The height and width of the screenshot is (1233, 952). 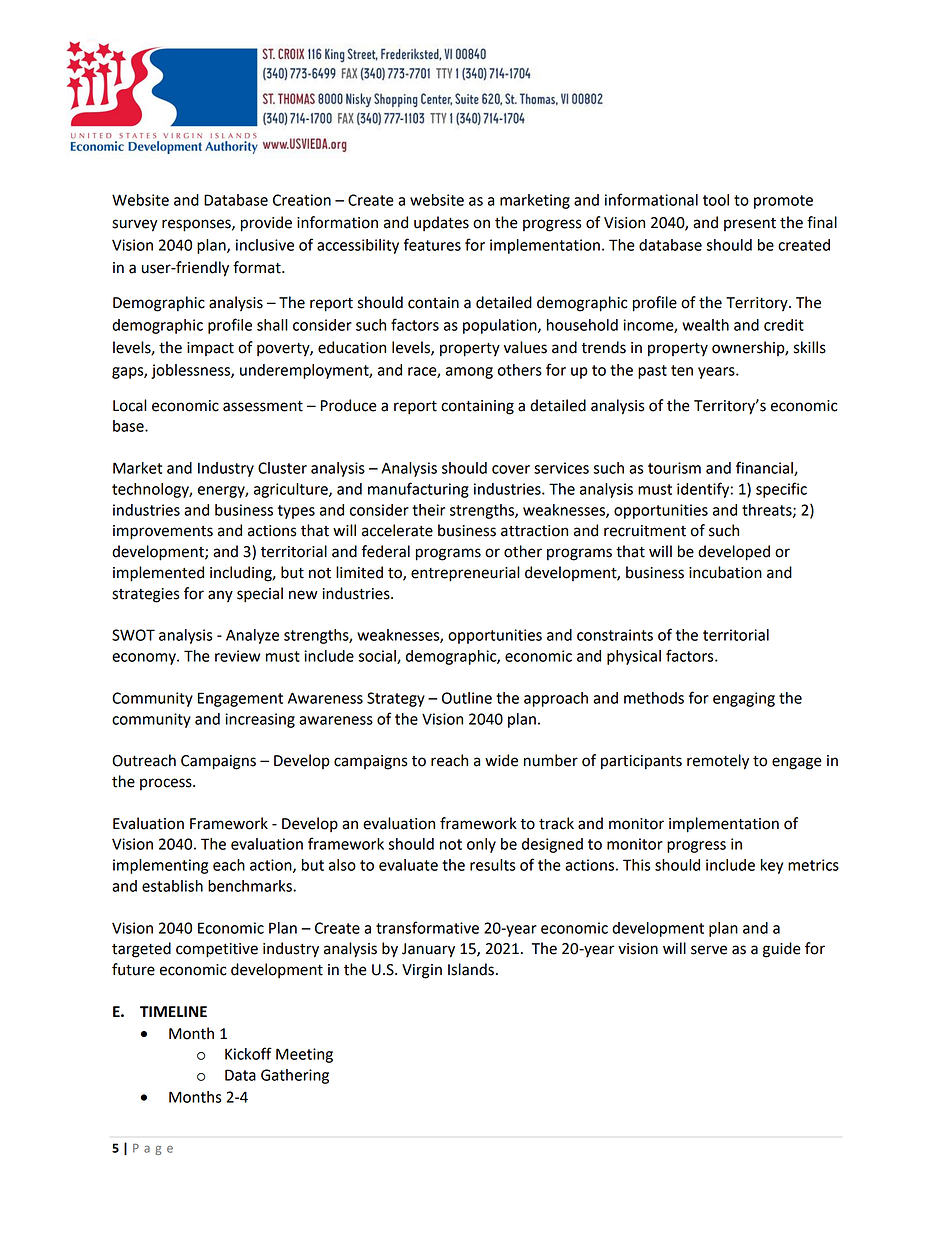 I want to click on review, so click(x=237, y=656).
